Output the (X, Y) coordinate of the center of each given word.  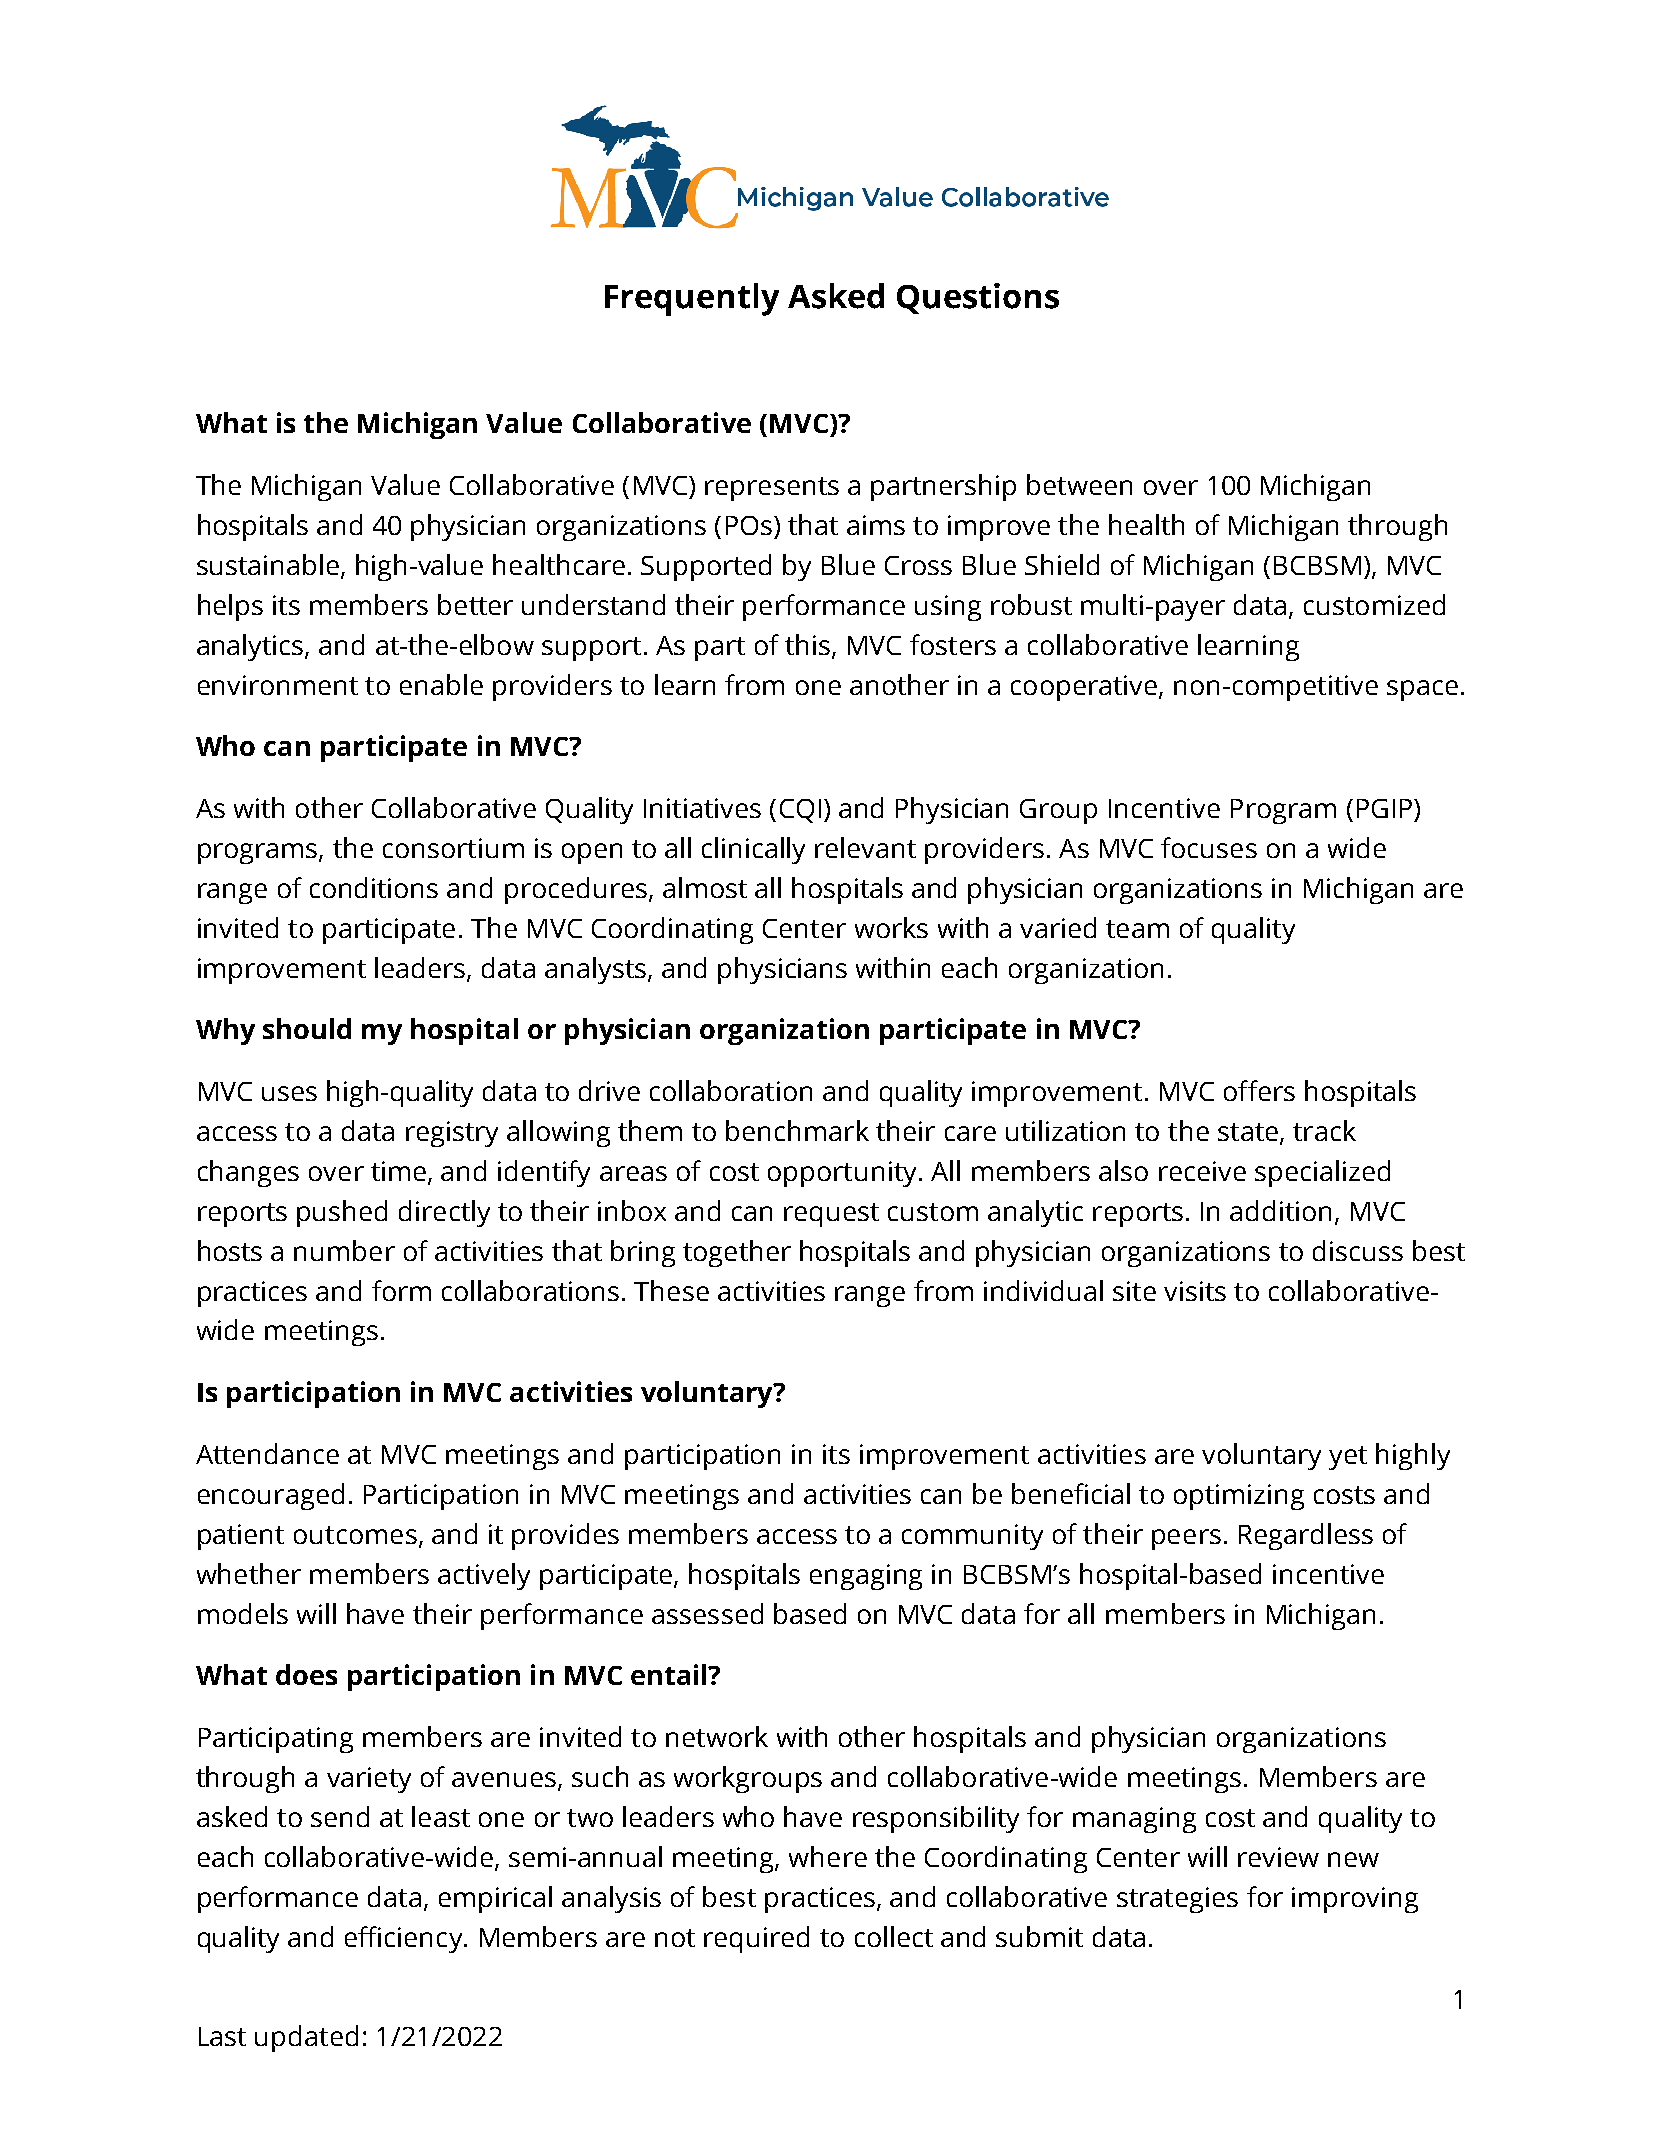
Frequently (692, 299)
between (1079, 484)
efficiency (405, 1939)
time (400, 1172)
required (756, 1939)
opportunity (842, 1174)
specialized (1322, 1173)
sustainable (268, 564)
